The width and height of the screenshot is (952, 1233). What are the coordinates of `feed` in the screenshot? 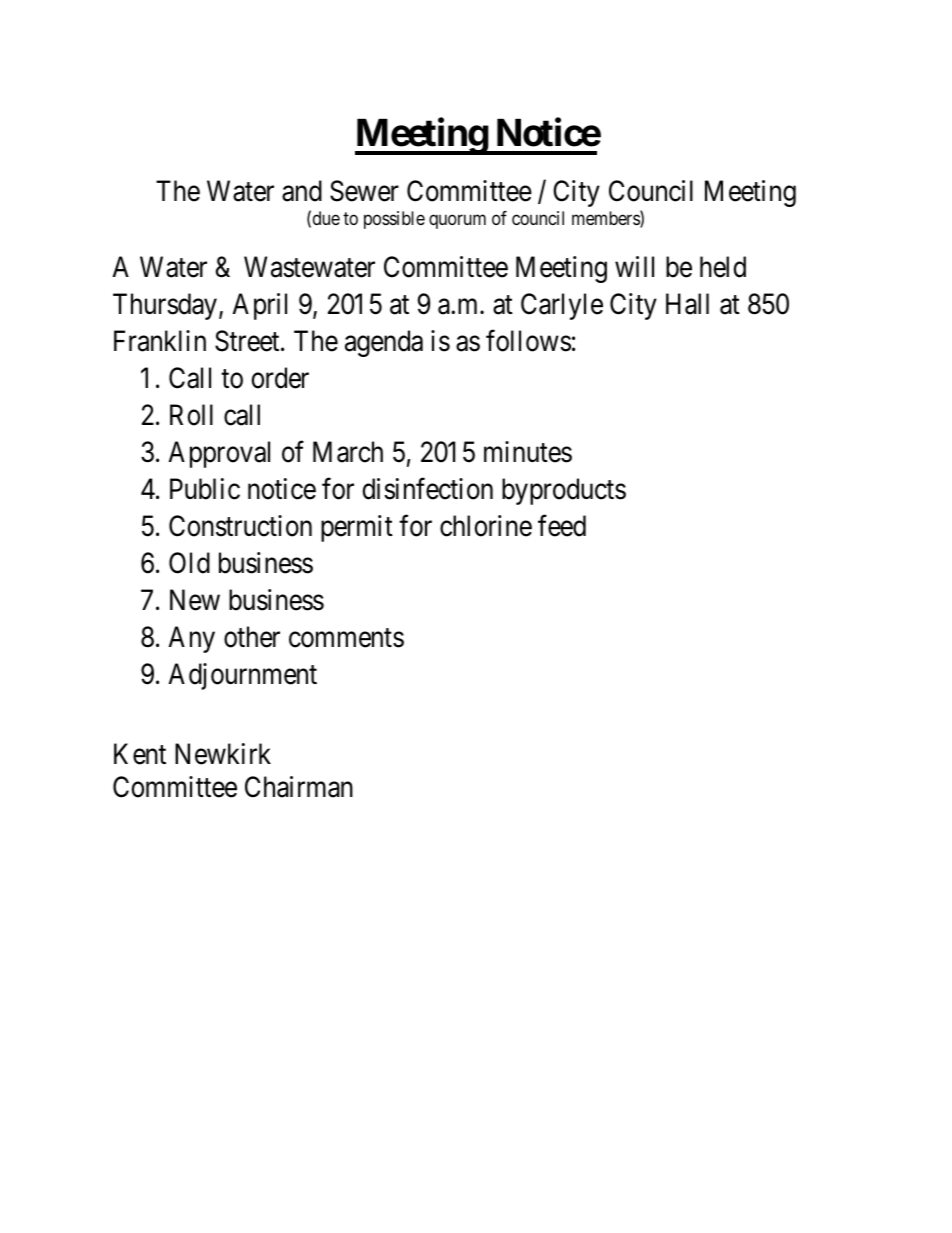 It's located at (562, 526).
